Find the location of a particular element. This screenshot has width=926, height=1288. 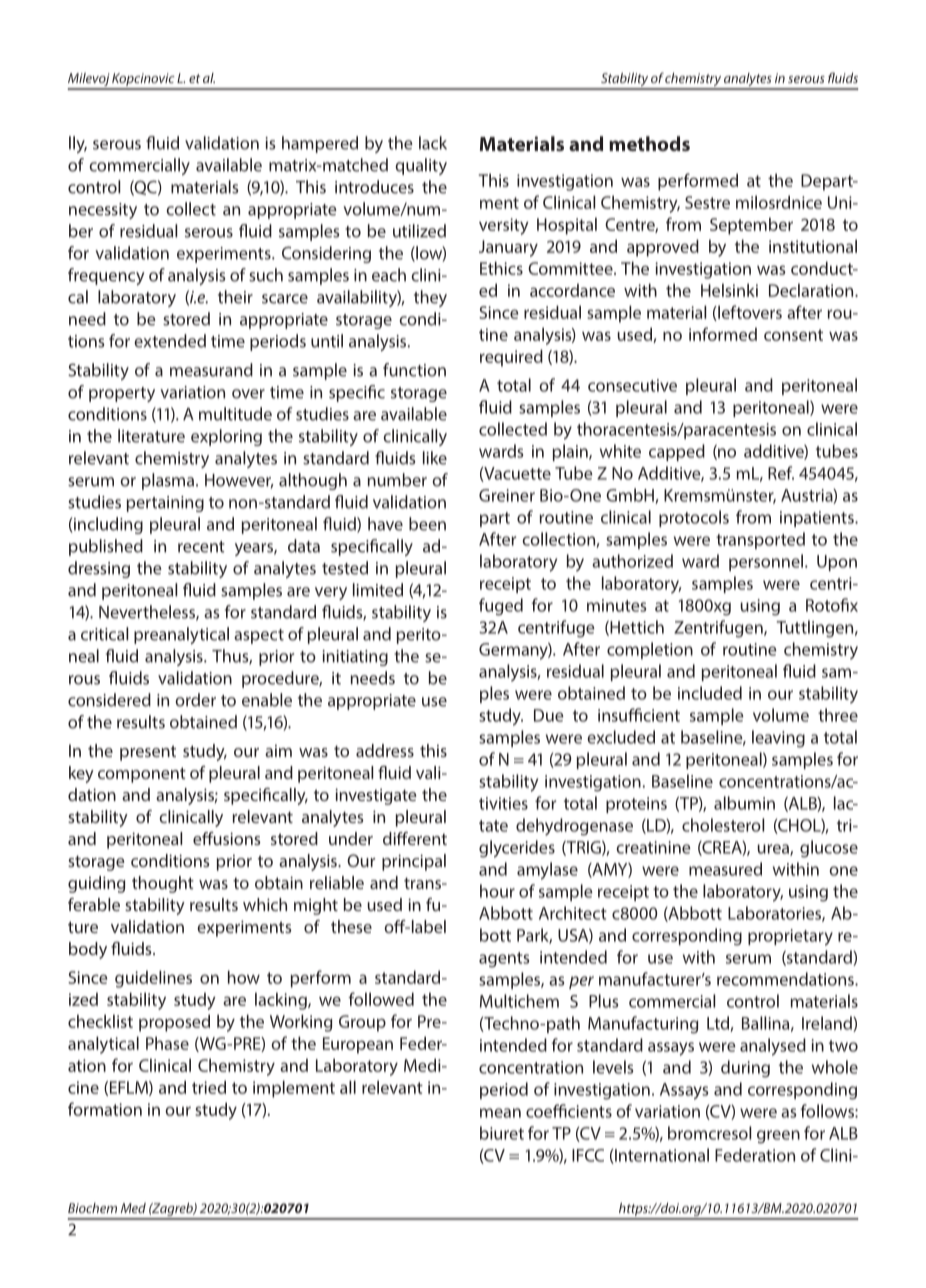

proprietary is located at coordinates (790, 937).
